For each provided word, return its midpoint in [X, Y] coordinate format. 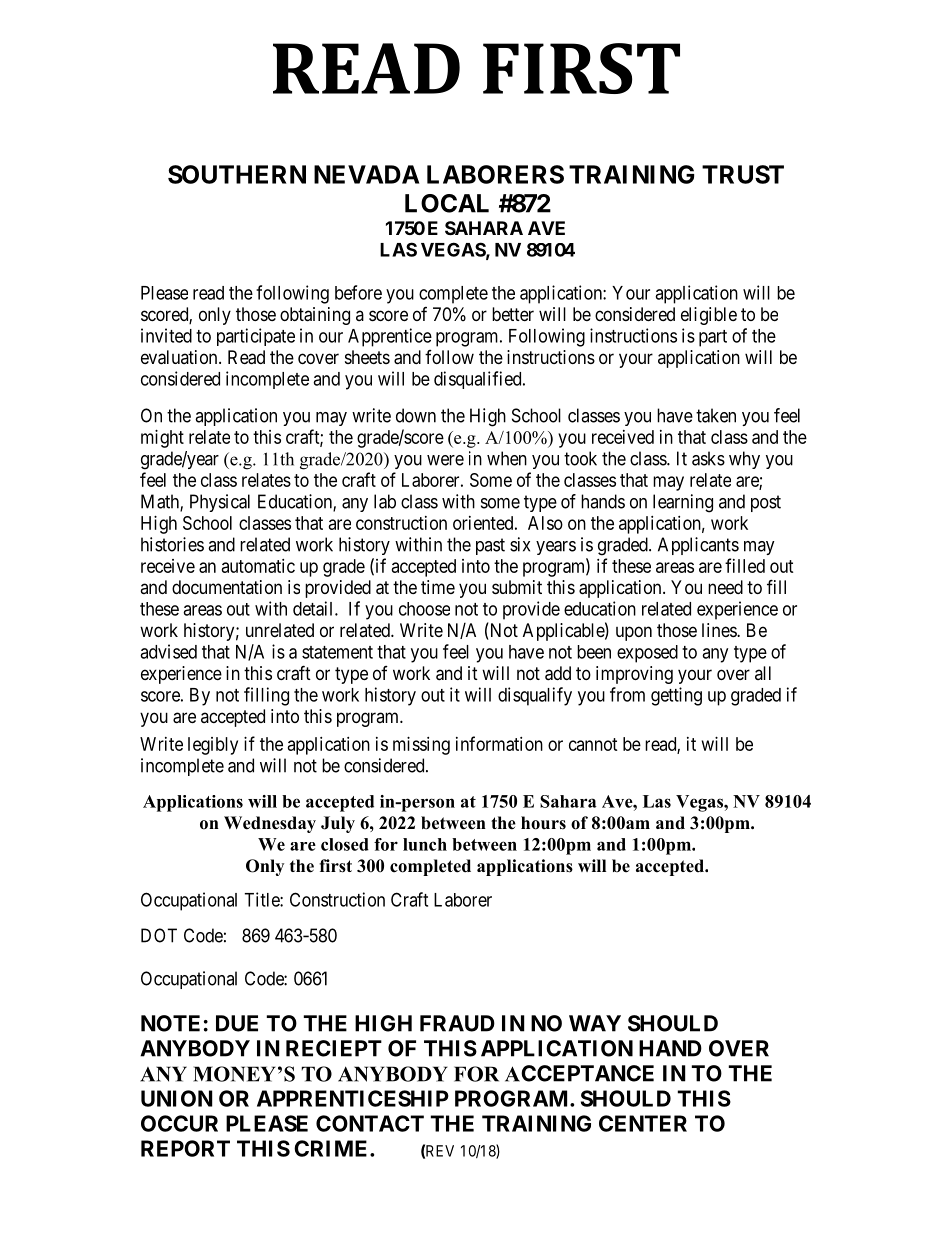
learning [683, 503]
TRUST [743, 174]
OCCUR [179, 1123]
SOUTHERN [237, 174]
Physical [220, 503]
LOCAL [447, 203]
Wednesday [270, 824]
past [490, 546]
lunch [425, 844]
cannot [593, 744]
